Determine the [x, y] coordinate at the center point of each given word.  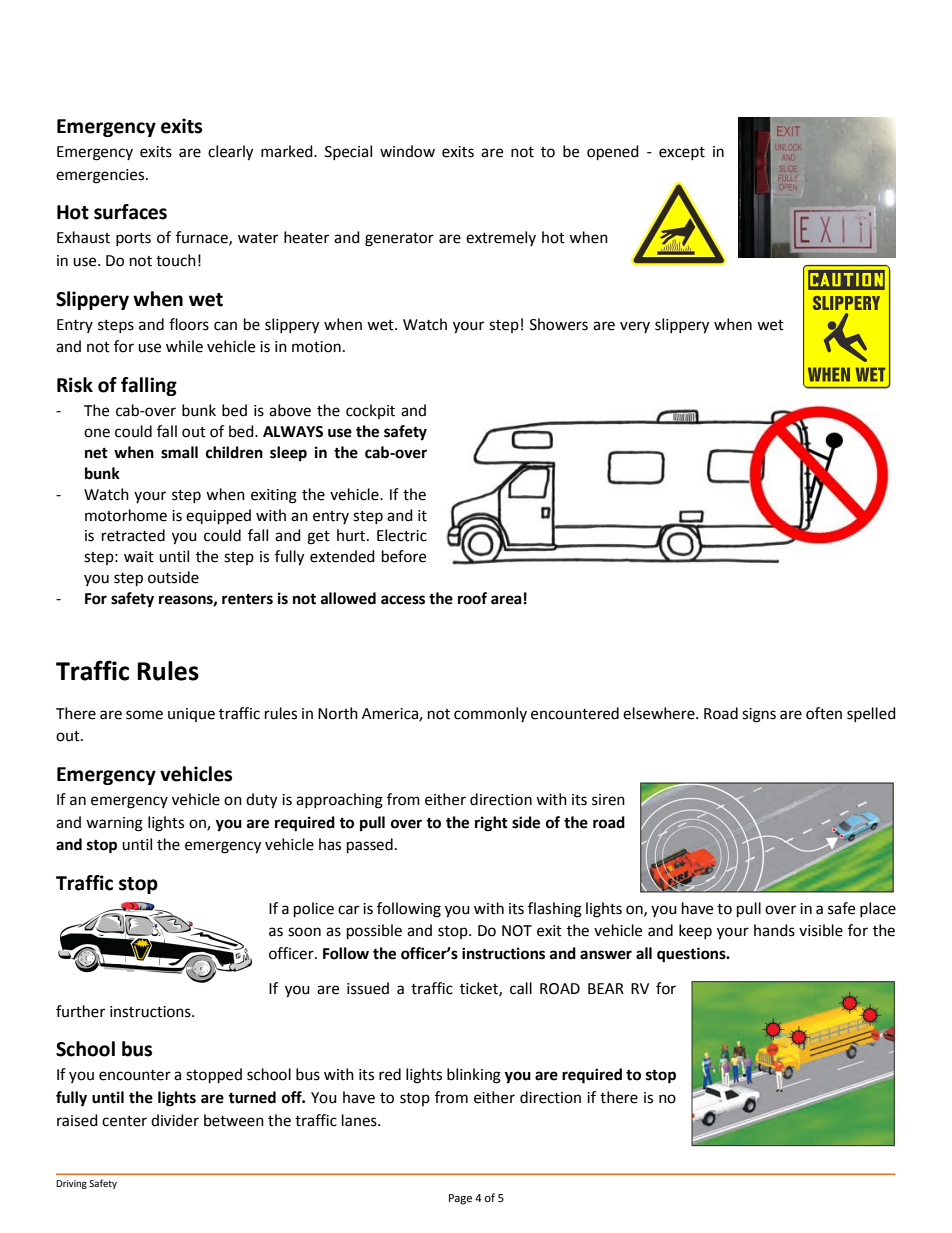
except [682, 153]
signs [759, 715]
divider [175, 1120]
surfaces [130, 212]
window [407, 151]
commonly [490, 714]
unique [191, 715]
